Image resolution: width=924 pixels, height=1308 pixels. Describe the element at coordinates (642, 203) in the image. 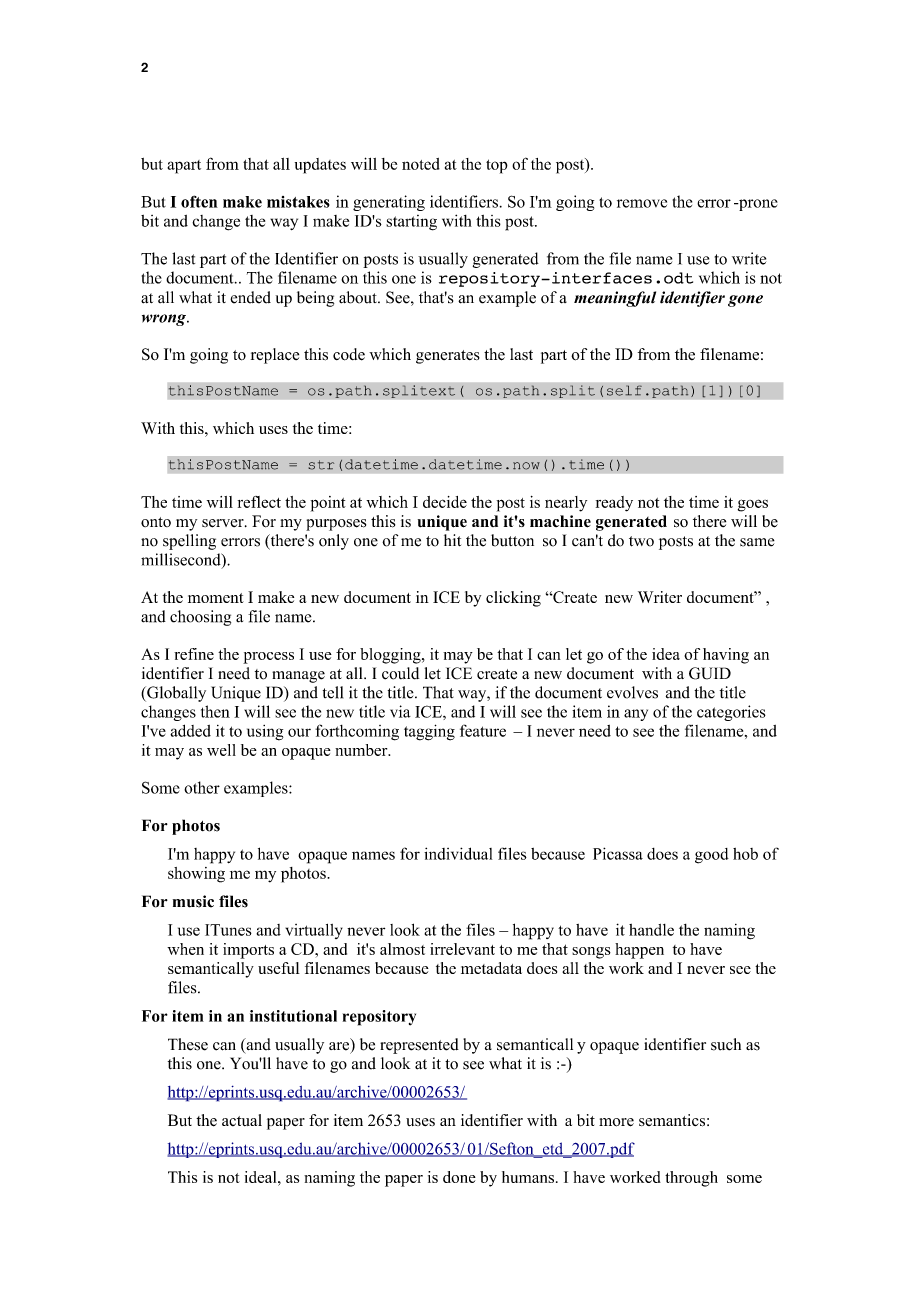

I see `remove` at that location.
